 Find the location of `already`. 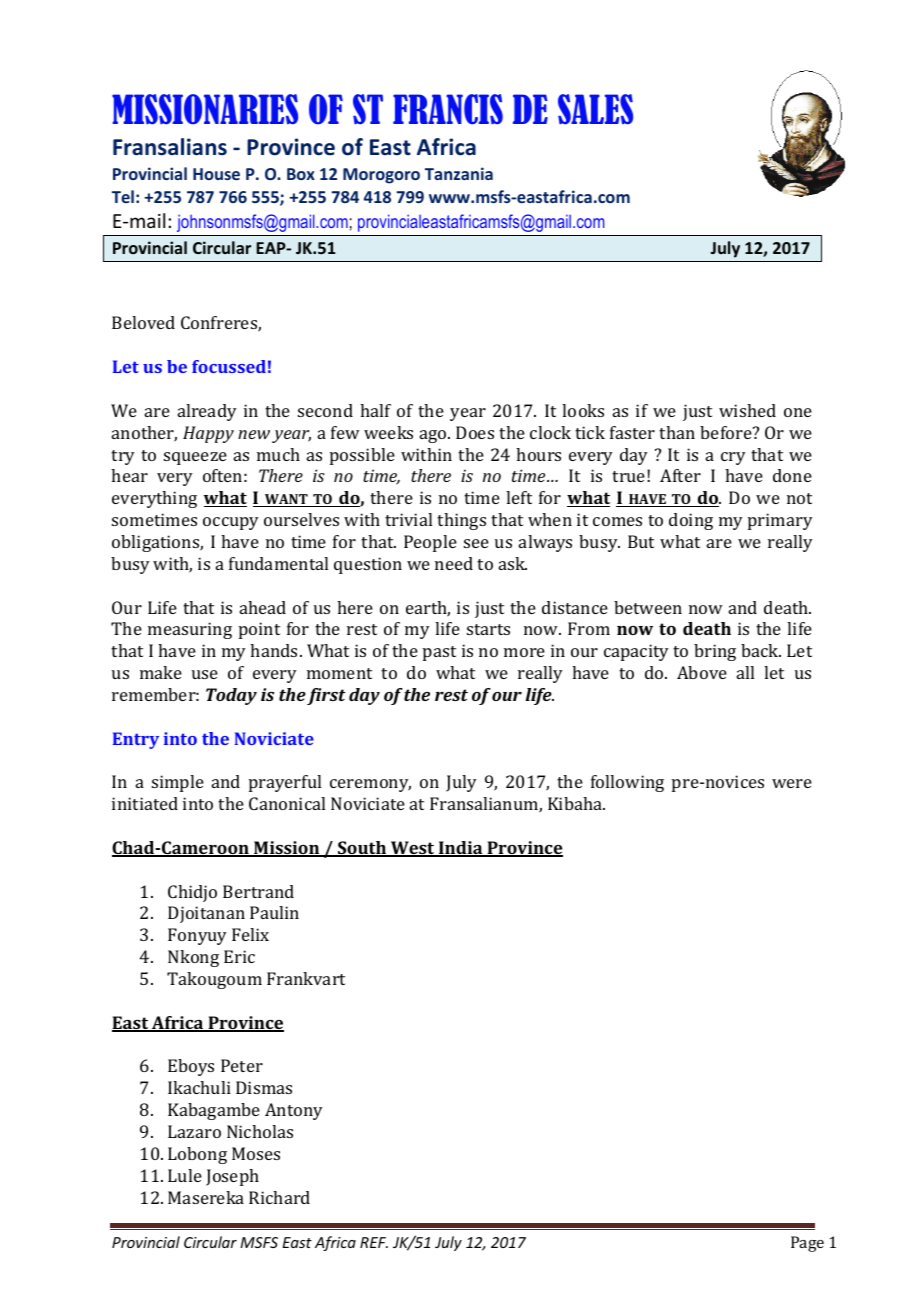

already is located at coordinates (207, 412).
